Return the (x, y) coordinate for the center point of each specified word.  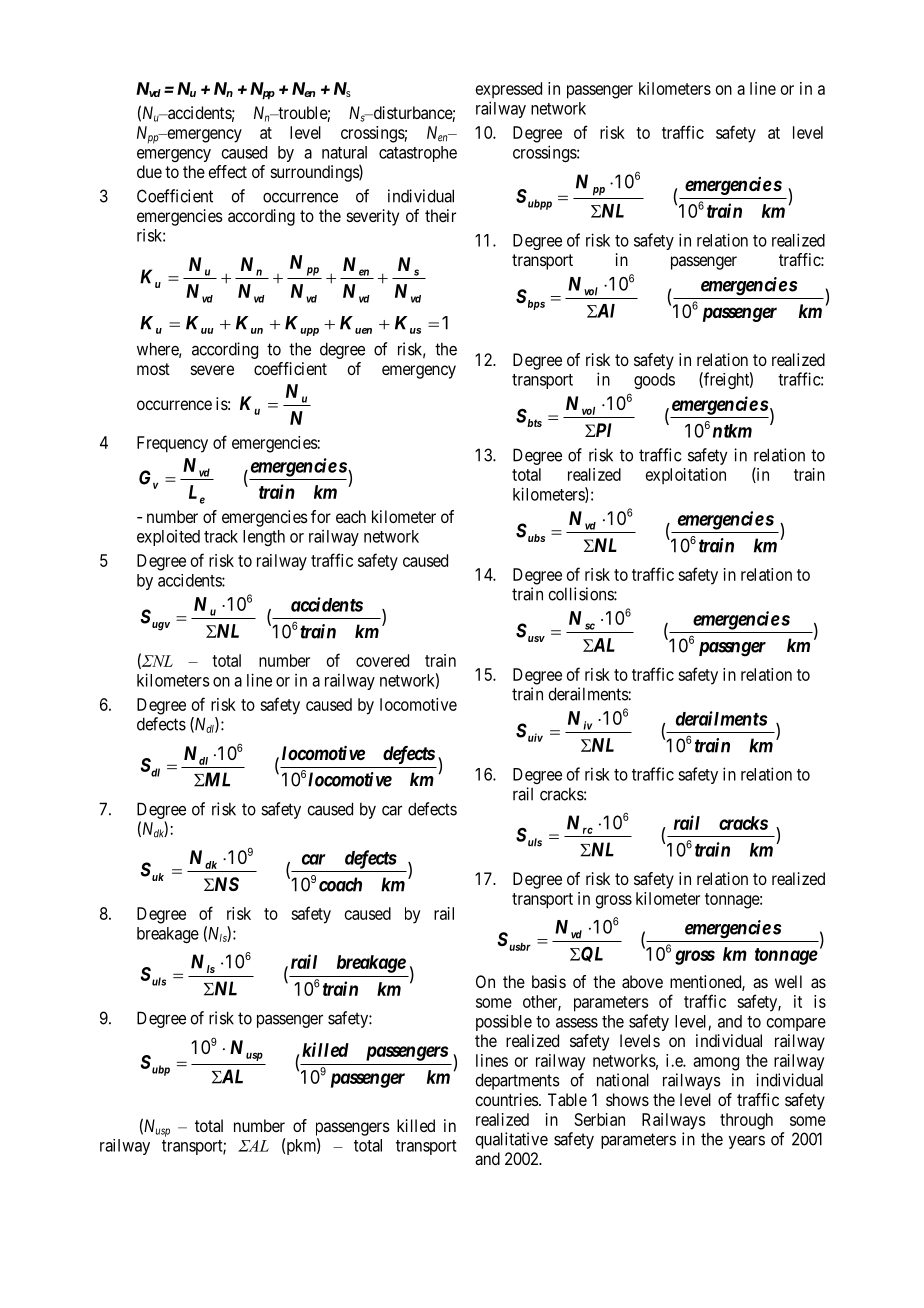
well (788, 981)
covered (382, 660)
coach (340, 884)
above (642, 981)
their (440, 215)
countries (507, 1099)
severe (212, 370)
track (221, 536)
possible (504, 1022)
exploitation (686, 476)
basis (549, 981)
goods (654, 381)
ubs (536, 538)
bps (536, 305)
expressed (509, 90)
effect (227, 171)
